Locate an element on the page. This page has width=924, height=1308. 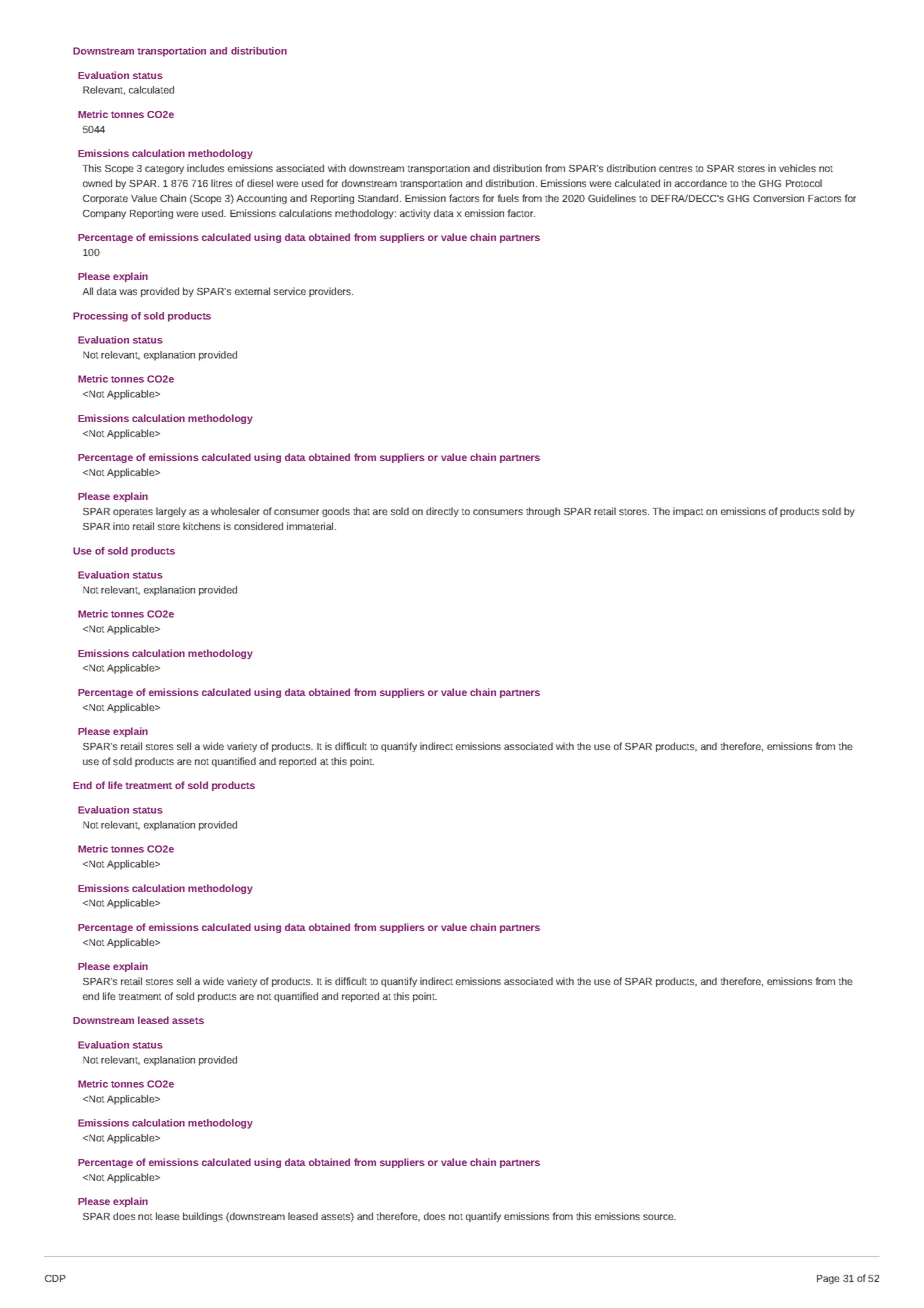
CDP is located at coordinates (55, 1278).
